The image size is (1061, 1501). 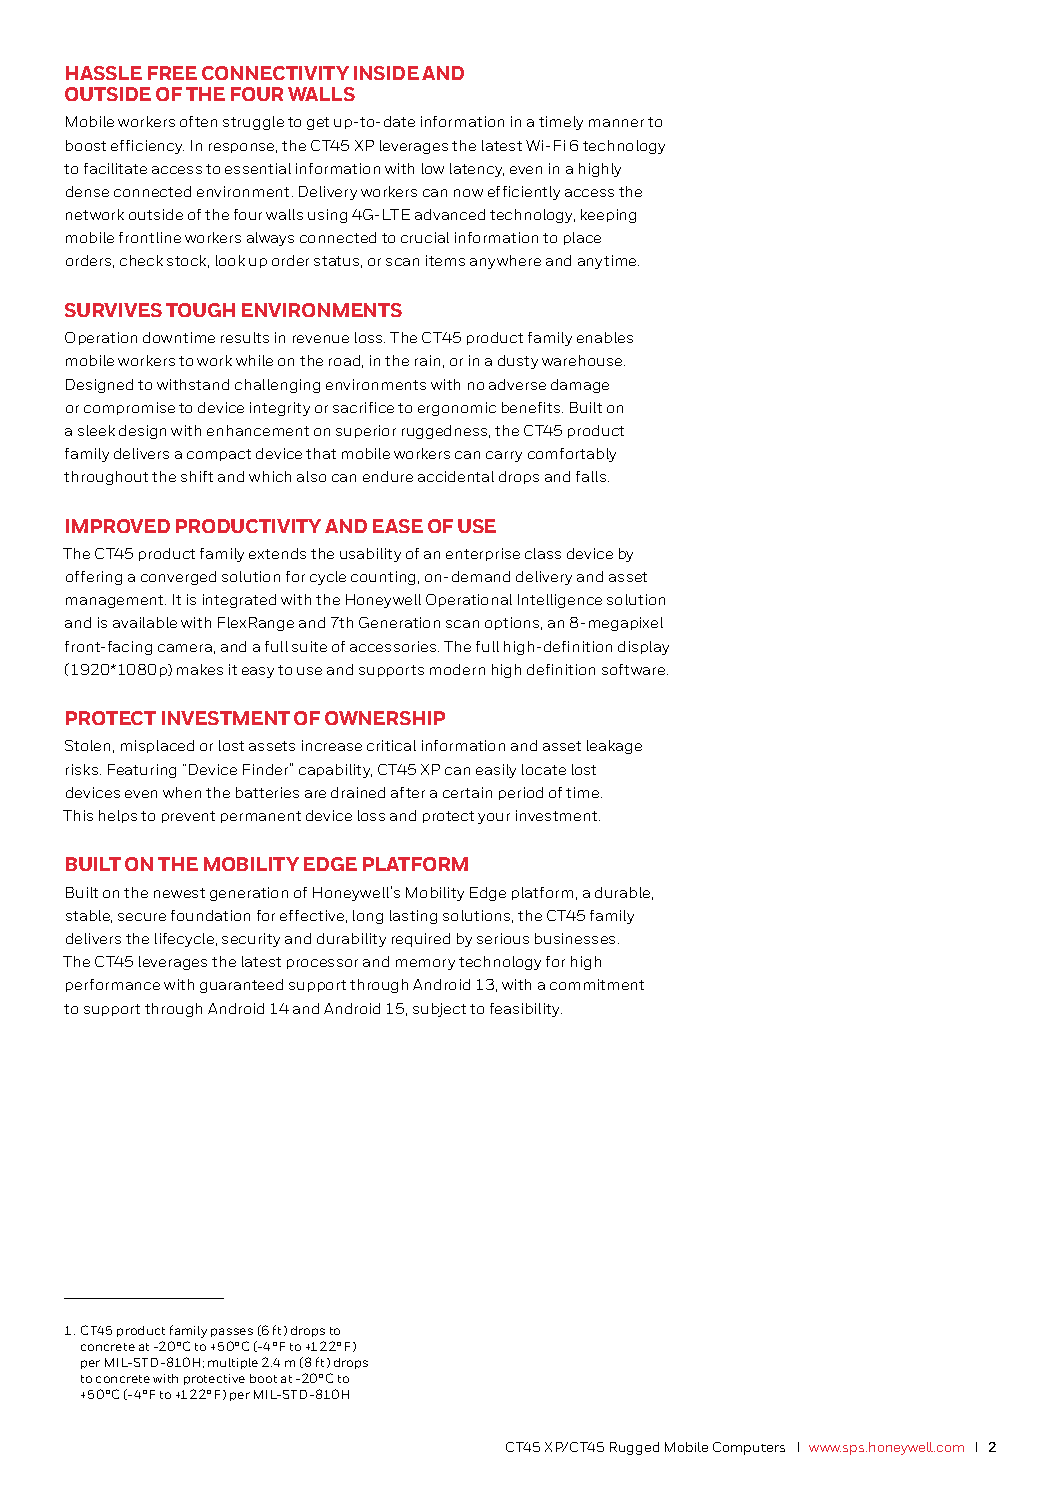 I want to click on commitment, so click(x=597, y=984).
